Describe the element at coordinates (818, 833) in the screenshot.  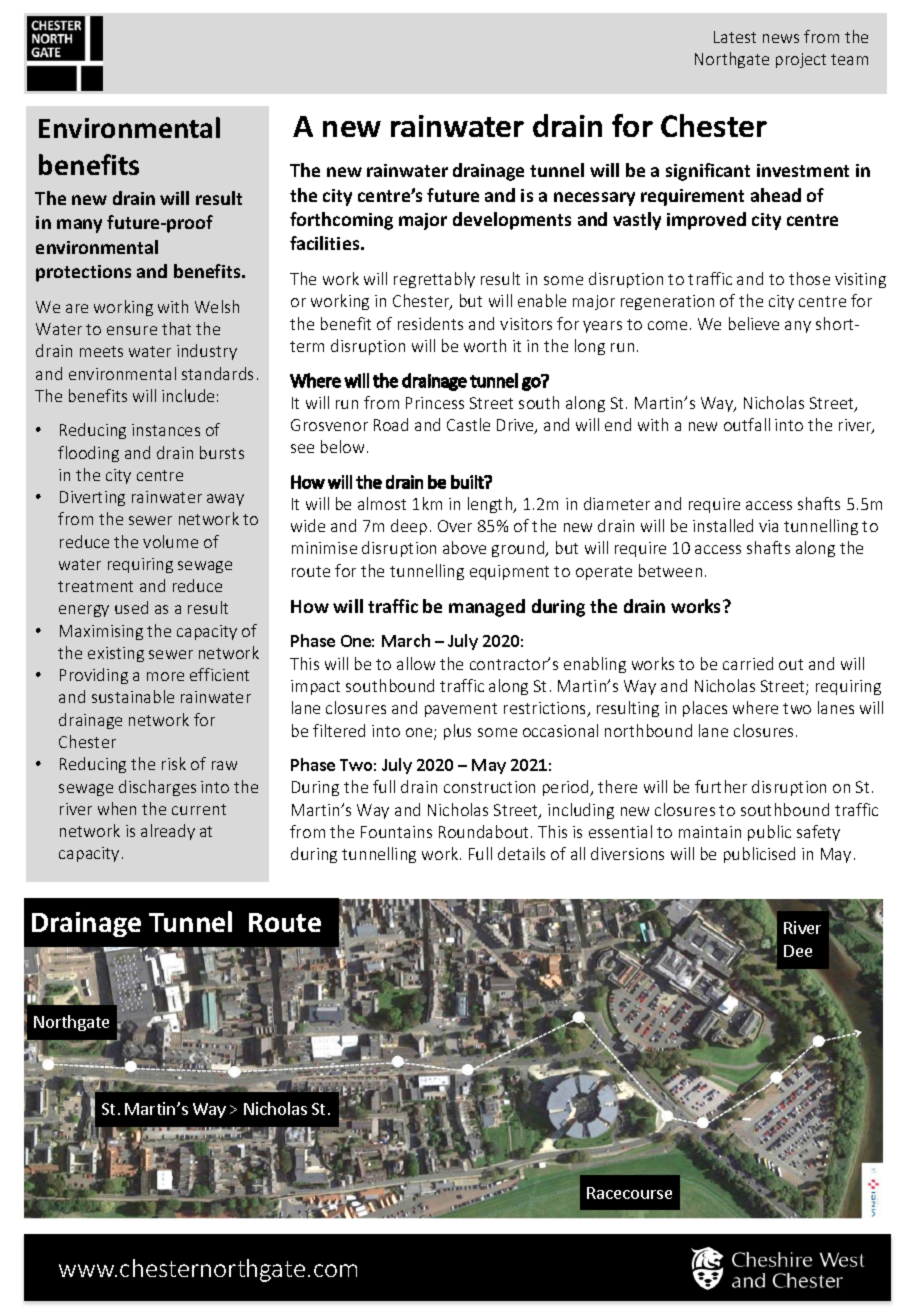
I see `safety` at that location.
